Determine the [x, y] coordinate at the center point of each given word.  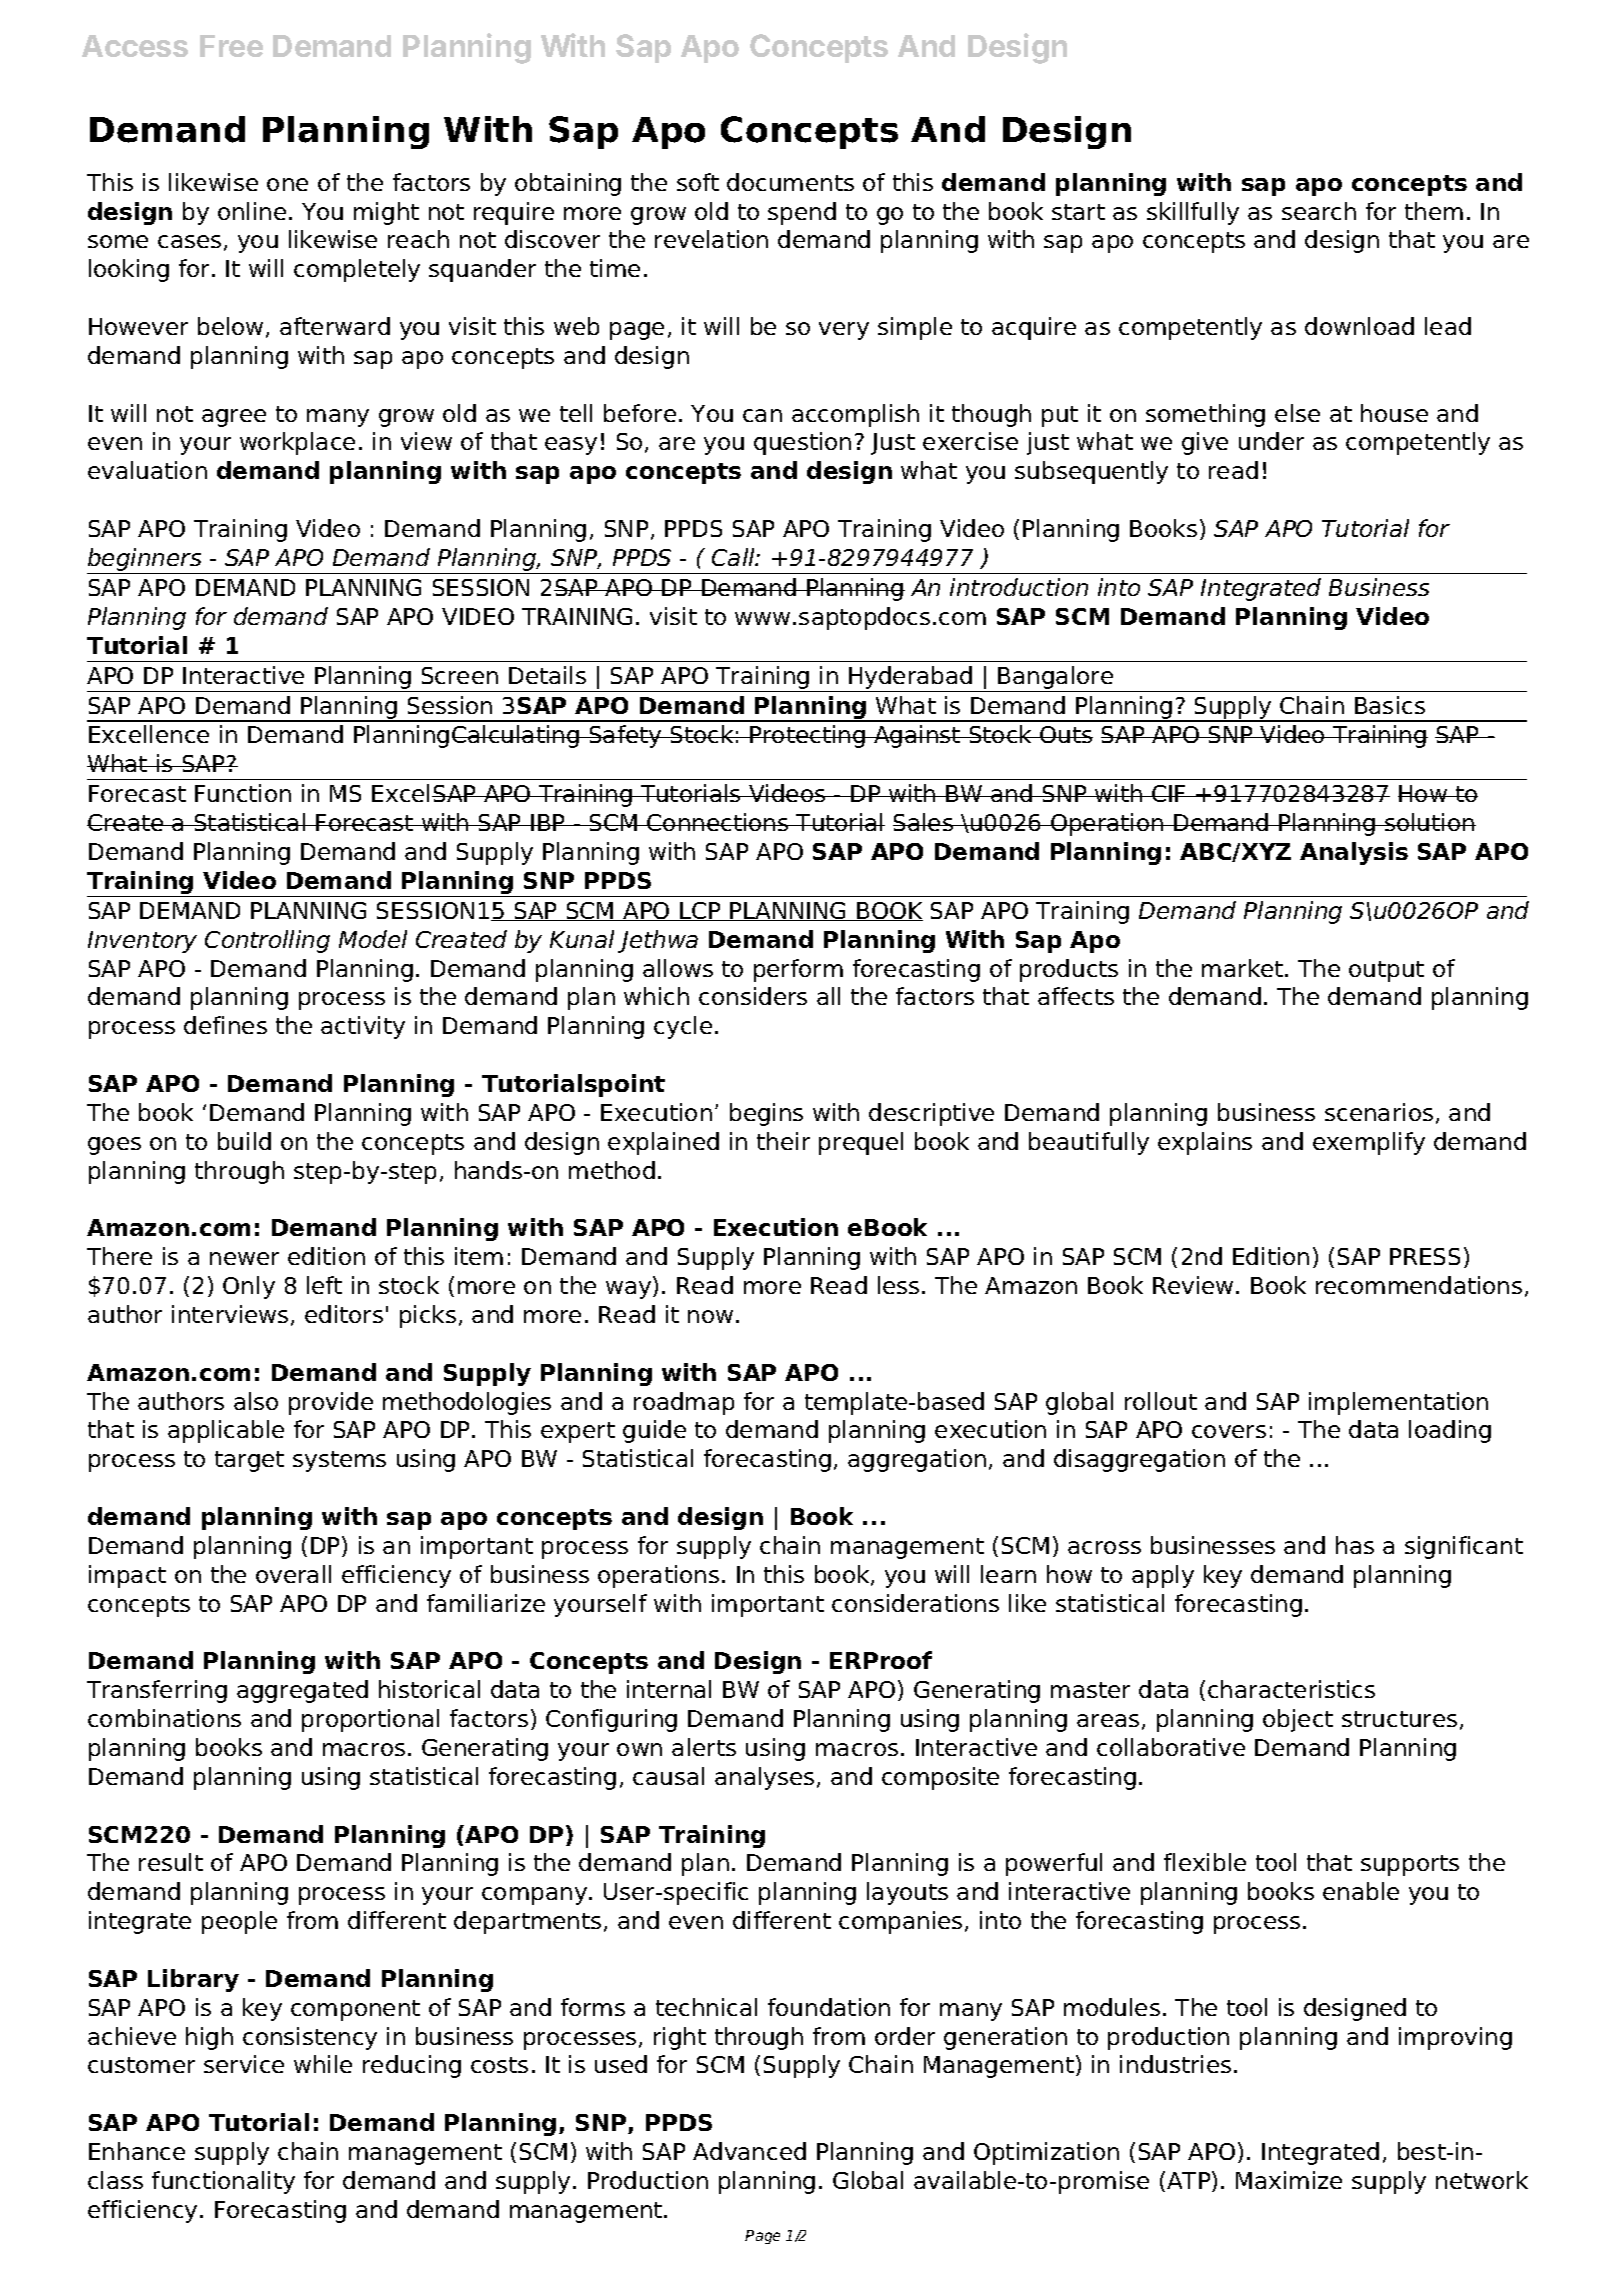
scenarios [1379, 1112]
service [244, 2064]
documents [790, 182]
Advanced [749, 2151]
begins [766, 1114]
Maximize [1289, 2180]
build [244, 1141]
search [1319, 211]
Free [231, 46]
